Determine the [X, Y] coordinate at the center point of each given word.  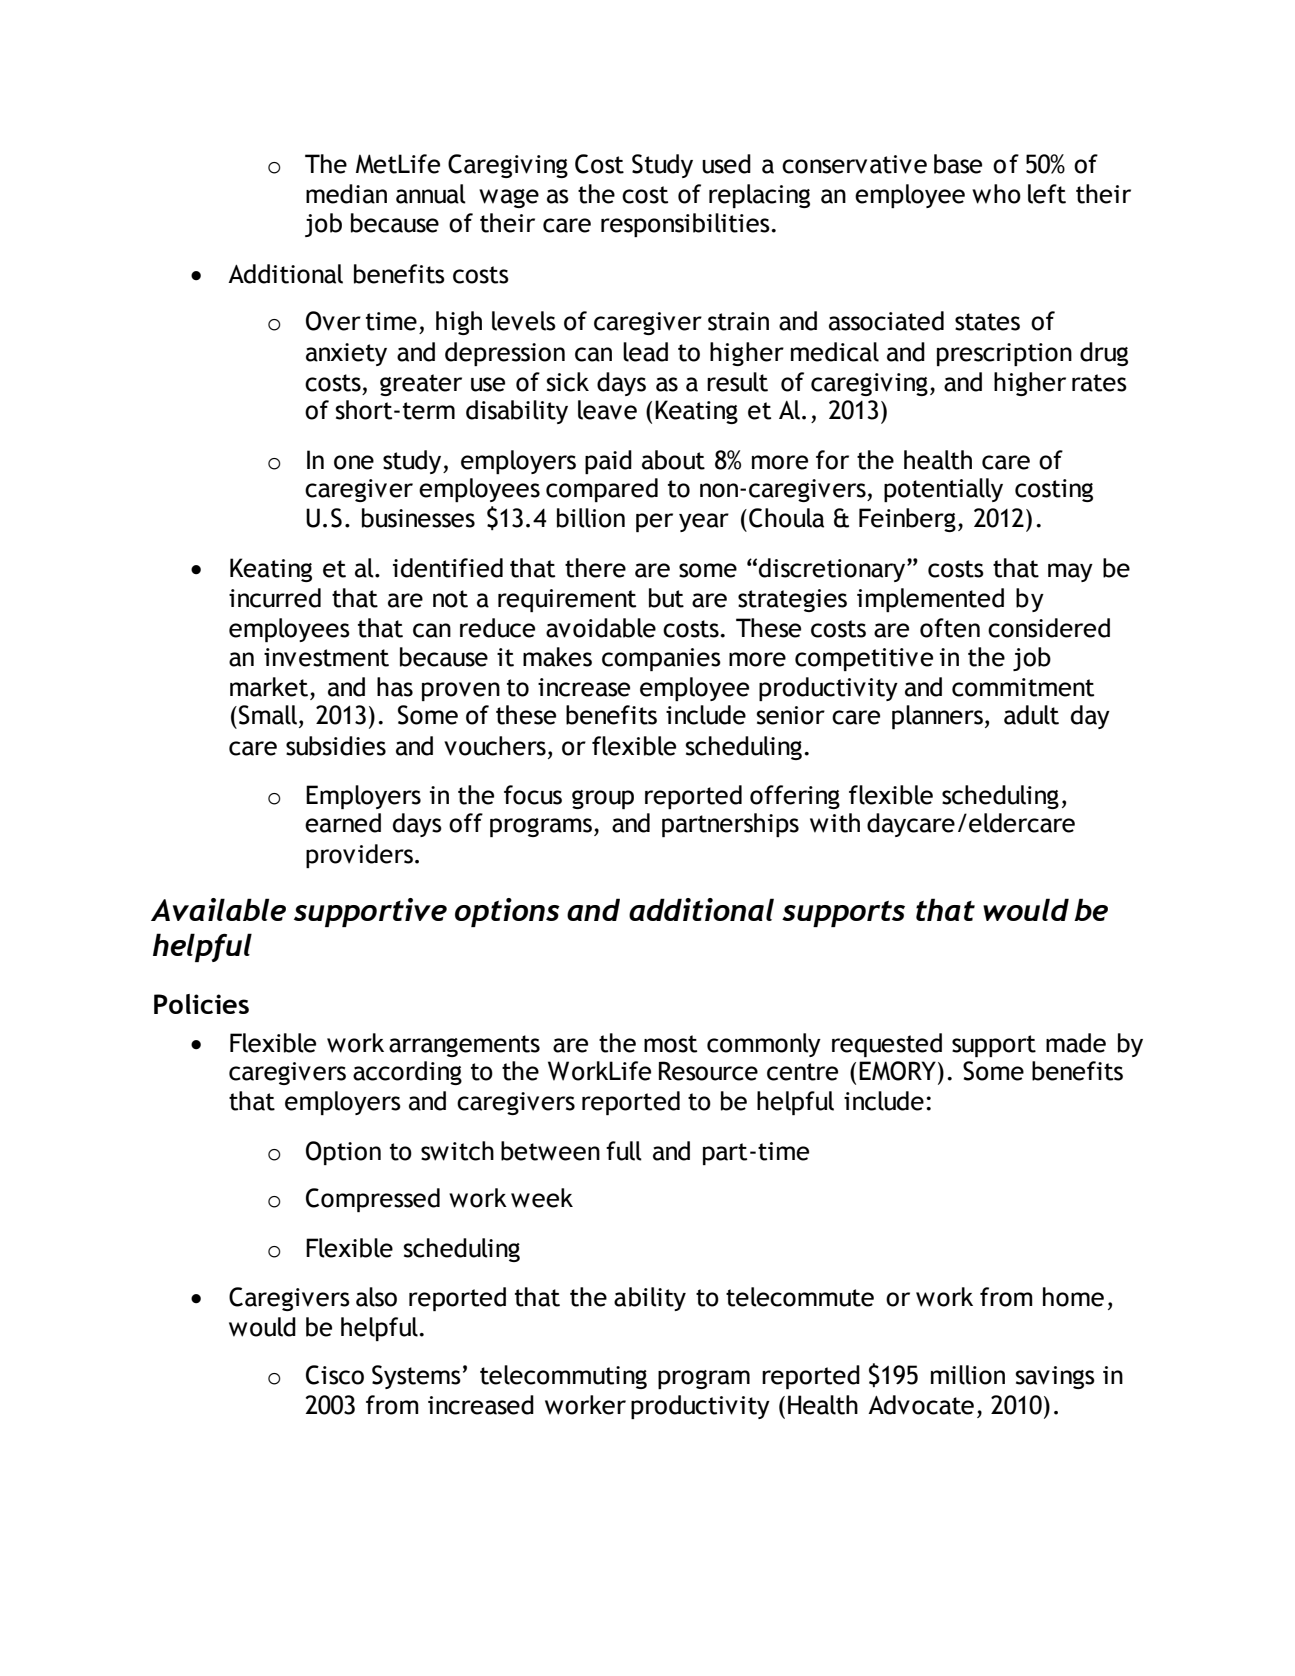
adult [1031, 715]
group [603, 799]
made [1076, 1043]
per [654, 522]
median [346, 194]
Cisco [335, 1375]
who [996, 194]
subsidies [336, 746]
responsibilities [686, 225]
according [407, 1073]
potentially [943, 490]
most [670, 1044]
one [354, 462]
